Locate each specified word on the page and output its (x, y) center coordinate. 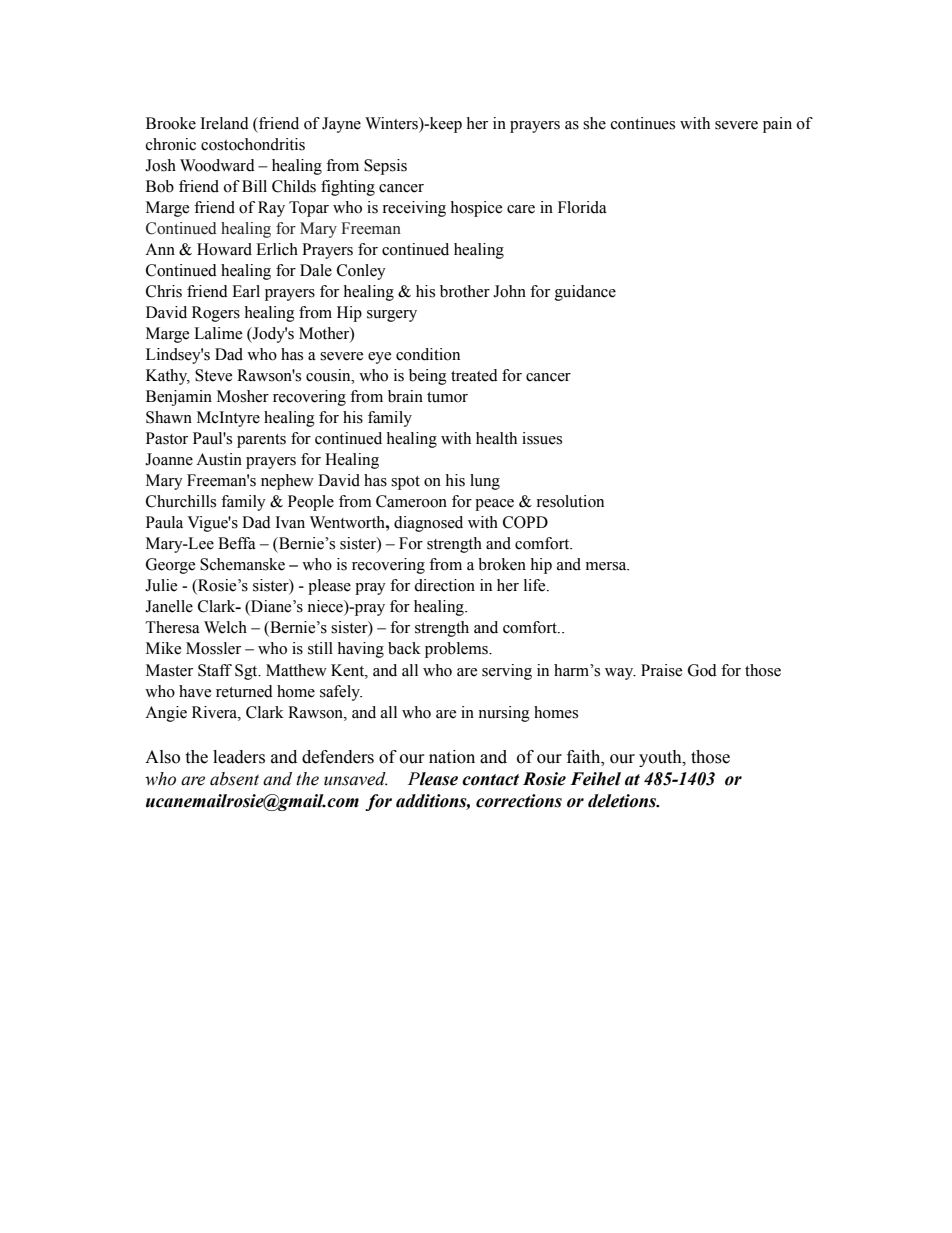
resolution (570, 501)
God (702, 670)
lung (485, 482)
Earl (246, 291)
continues (643, 123)
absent (234, 779)
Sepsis (385, 167)
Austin (219, 459)
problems (457, 650)
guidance (585, 293)
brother (465, 291)
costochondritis (253, 144)
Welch (225, 627)
